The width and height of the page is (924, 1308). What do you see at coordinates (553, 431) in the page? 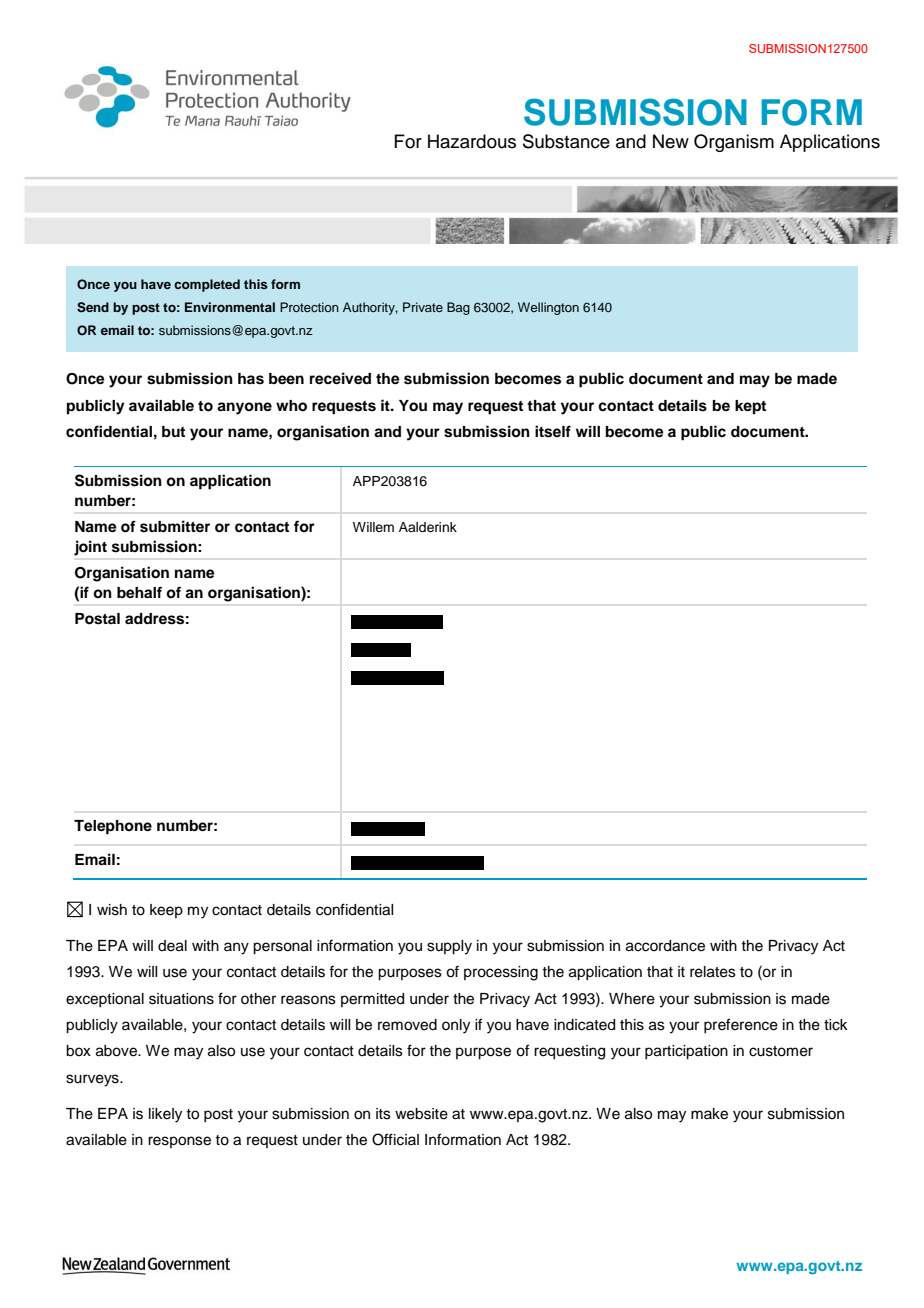
I see `itself` at bounding box center [553, 431].
